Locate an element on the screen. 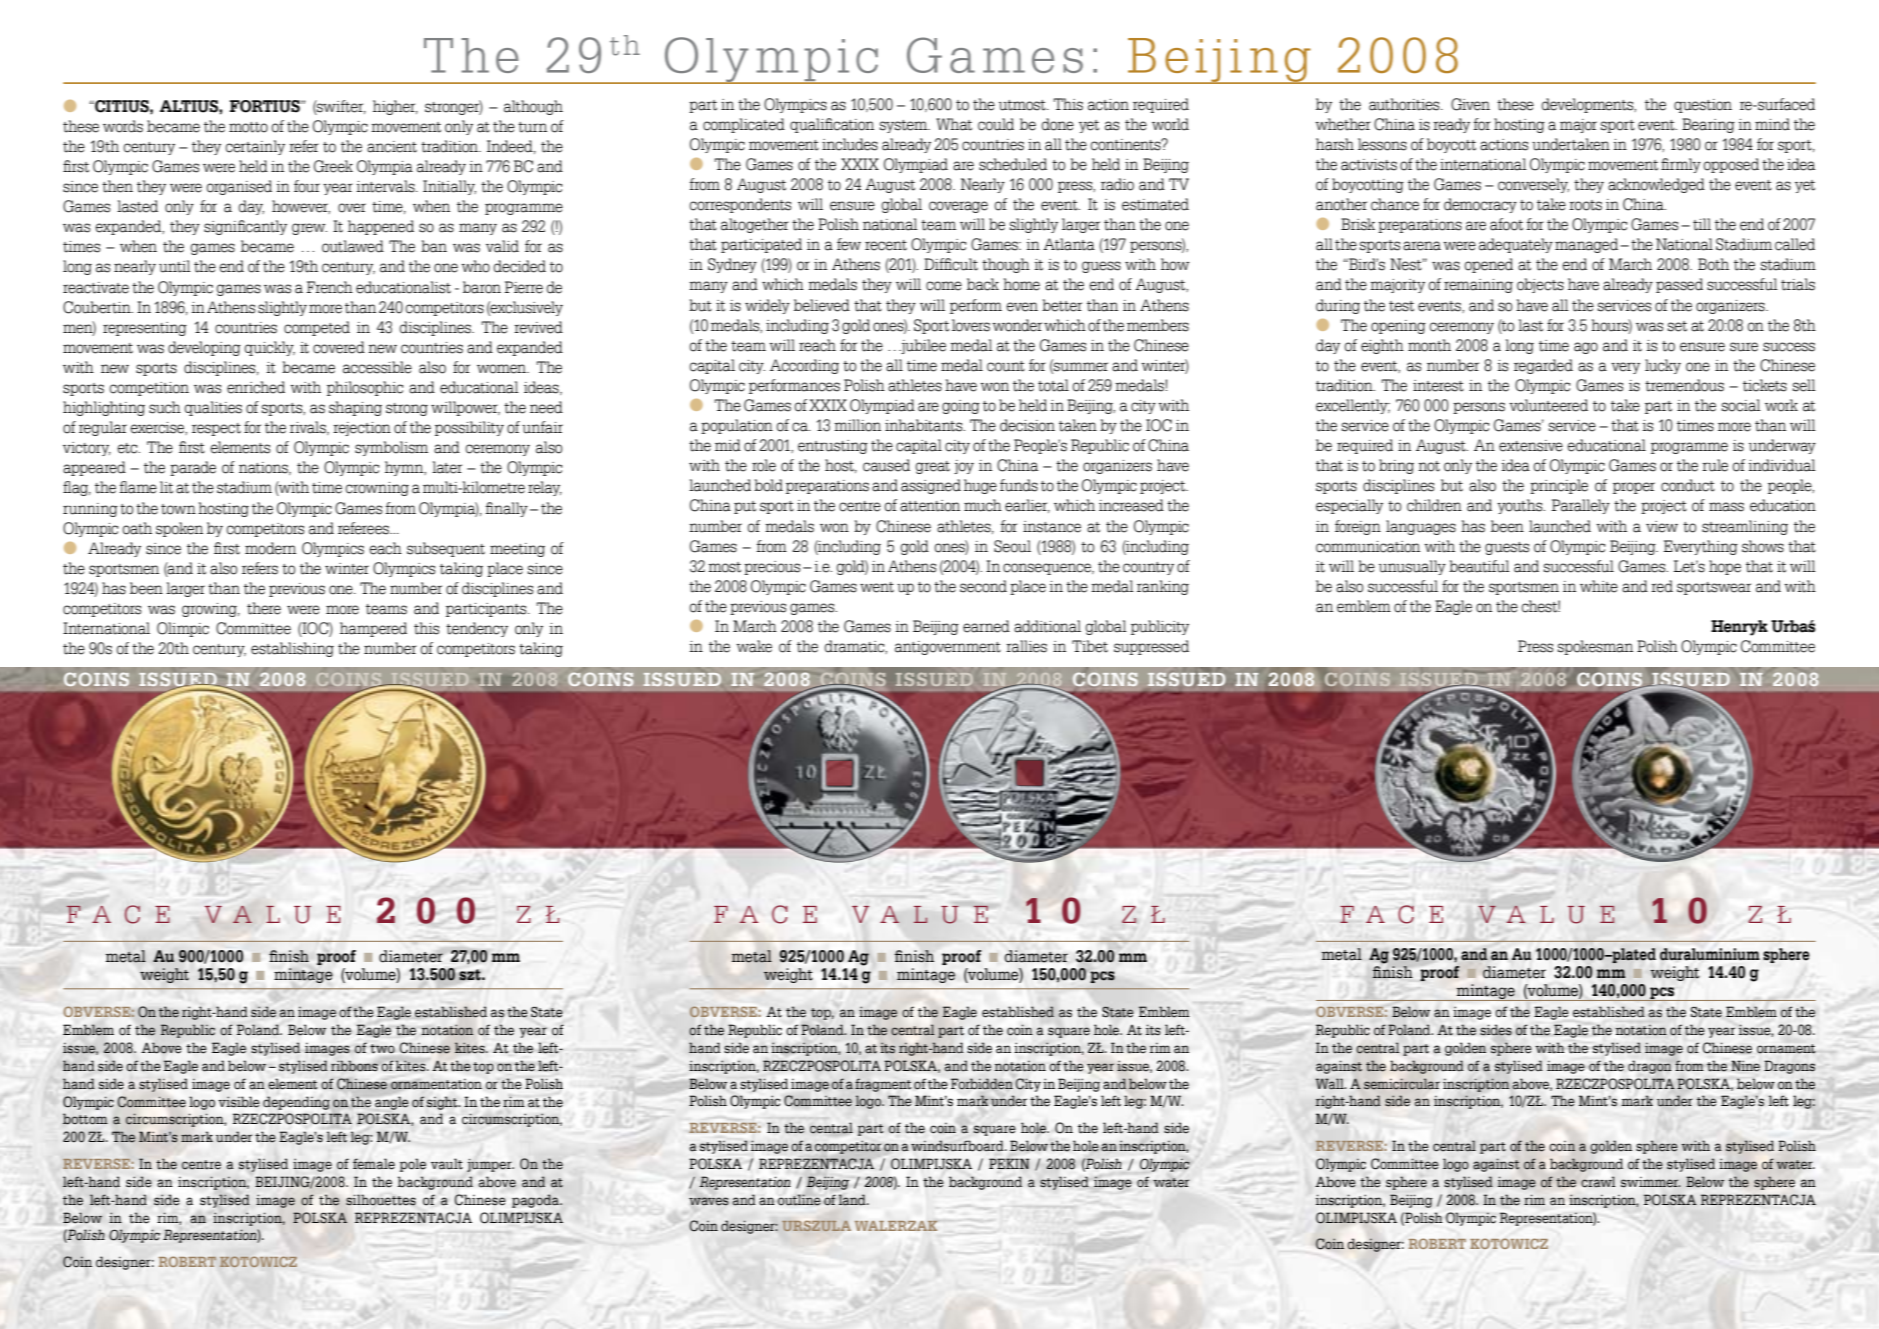 The width and height of the screenshot is (1879, 1329). certainly is located at coordinates (255, 147).
